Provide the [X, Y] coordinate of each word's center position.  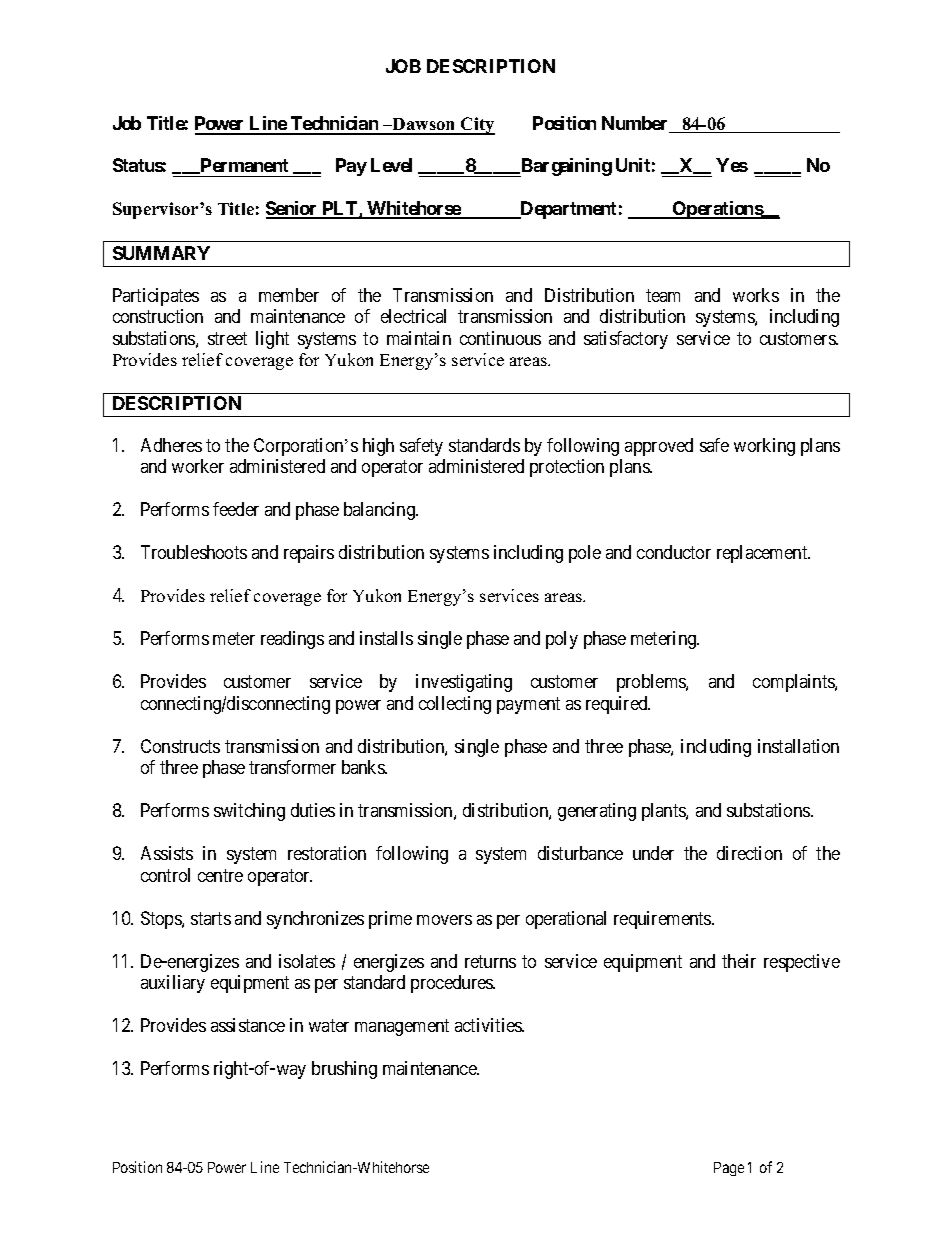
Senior [293, 209]
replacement [763, 554]
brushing [344, 1070]
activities [489, 1025]
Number [636, 124]
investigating [464, 683]
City [477, 126]
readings [292, 640]
